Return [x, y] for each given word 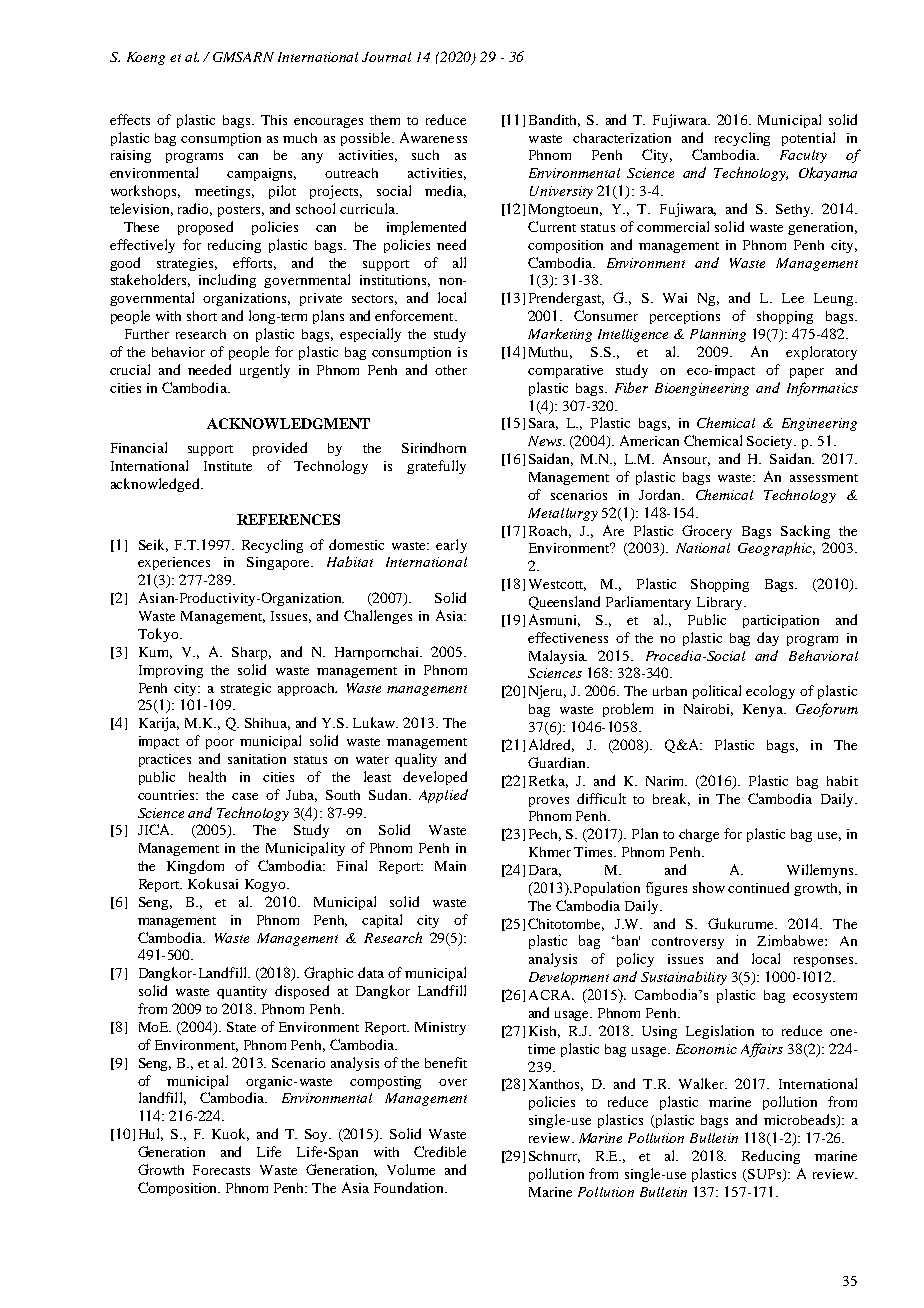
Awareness [433, 137]
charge [699, 835]
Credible [440, 1151]
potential [808, 139]
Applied [443, 796]
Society [771, 442]
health [207, 776]
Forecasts [221, 1170]
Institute [228, 466]
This [274, 120]
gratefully [436, 467]
